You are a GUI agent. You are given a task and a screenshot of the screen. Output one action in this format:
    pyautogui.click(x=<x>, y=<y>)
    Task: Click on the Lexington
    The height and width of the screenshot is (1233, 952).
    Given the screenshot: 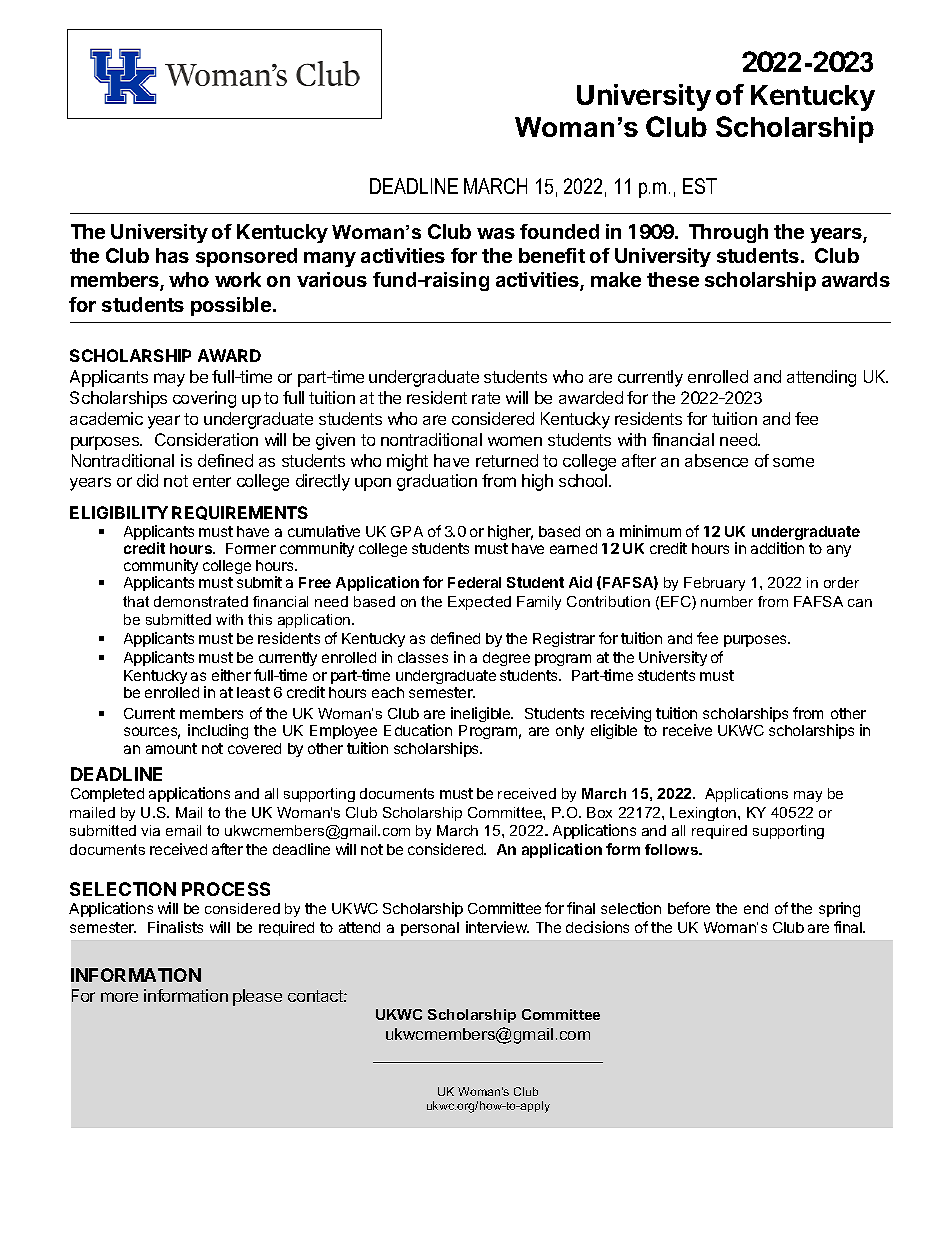 What is the action you would take?
    pyautogui.click(x=704, y=814)
